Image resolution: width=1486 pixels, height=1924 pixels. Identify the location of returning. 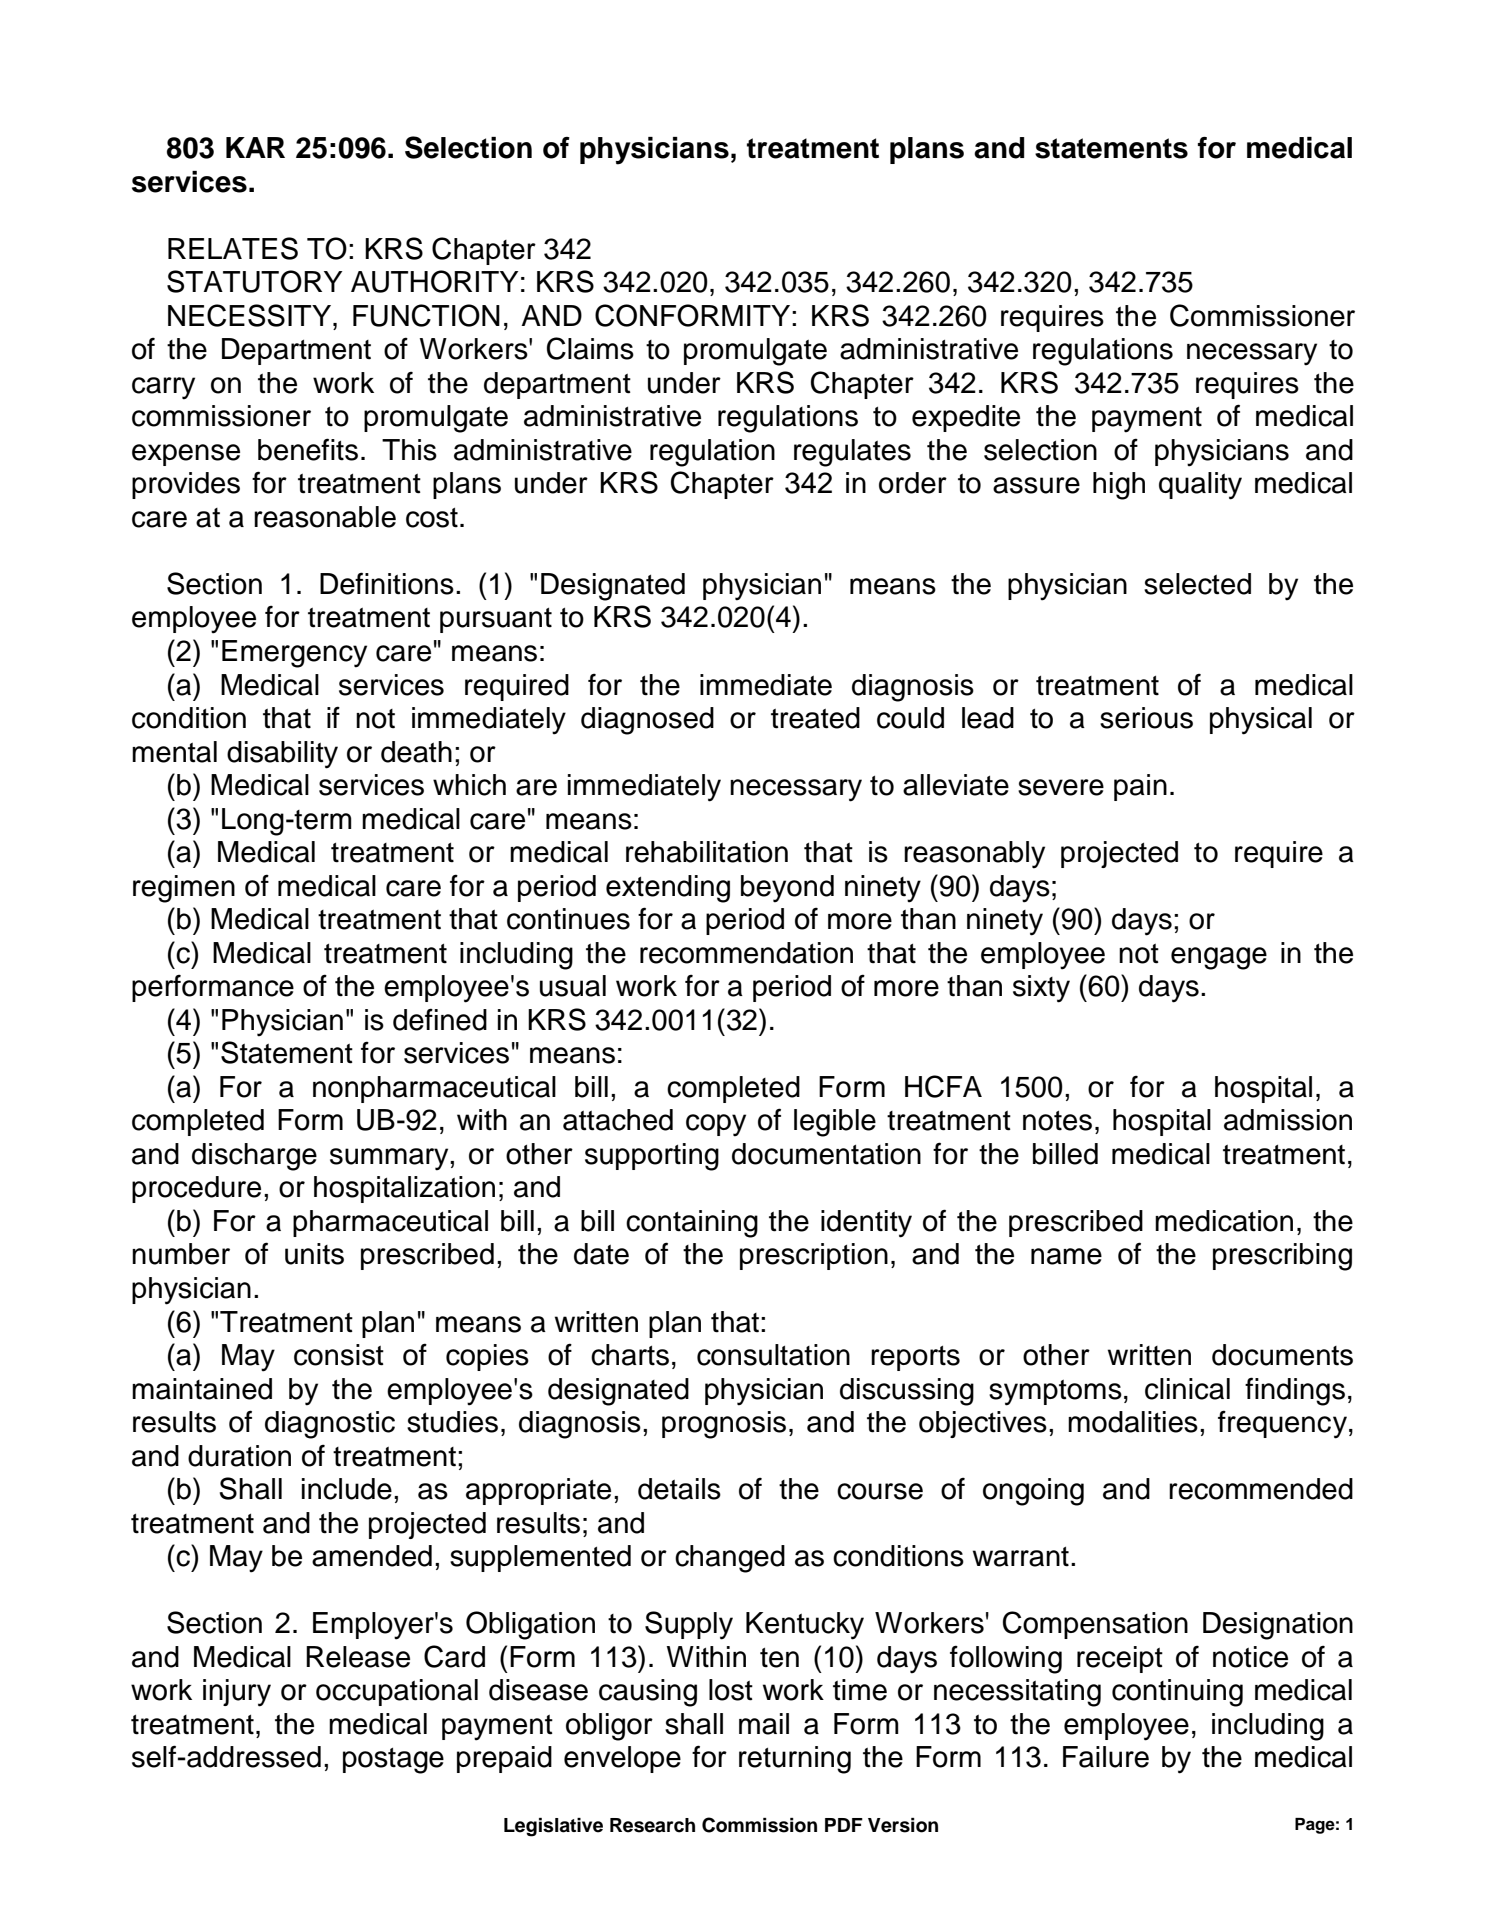
(795, 1760).
